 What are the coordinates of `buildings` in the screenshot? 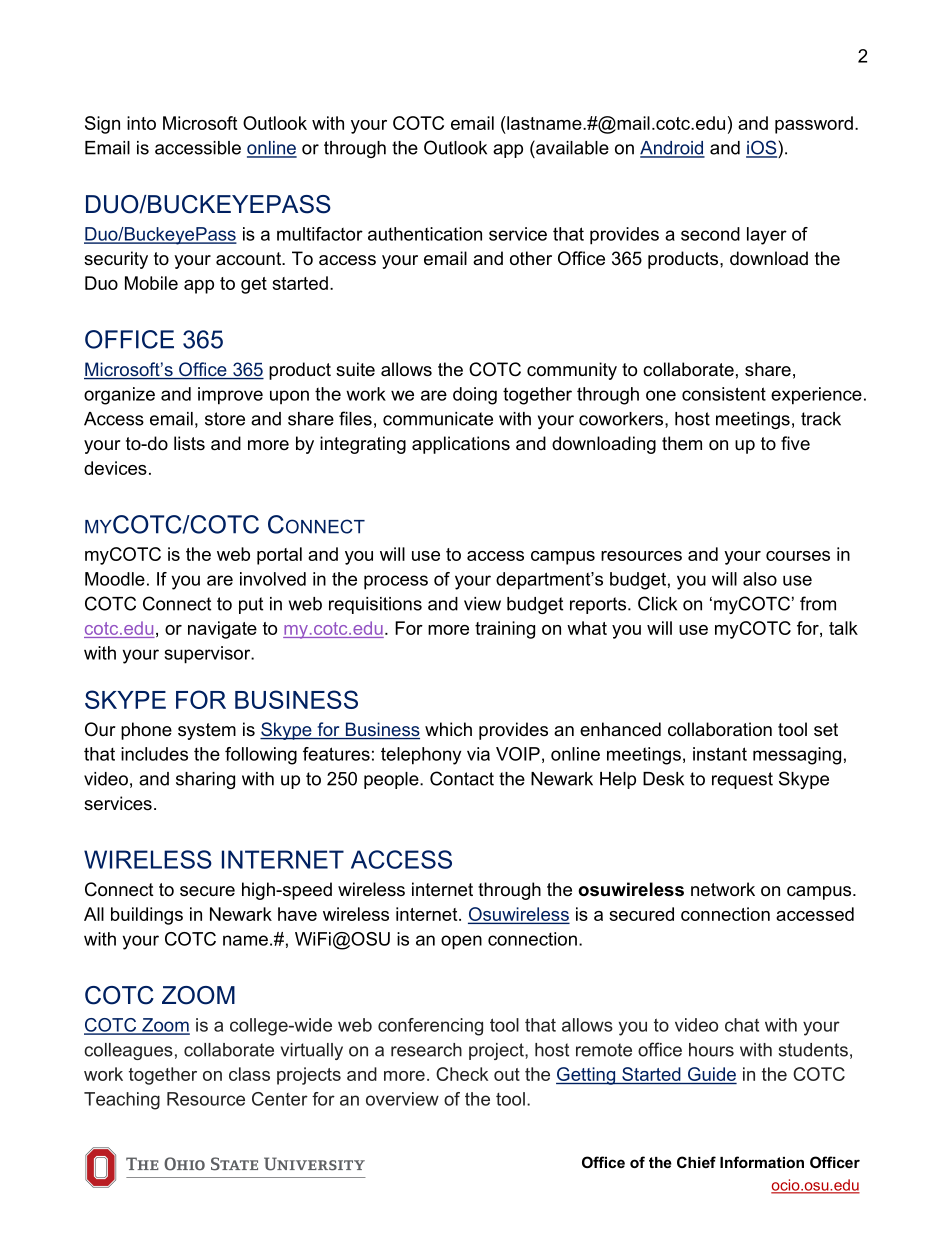 It's located at (147, 916).
